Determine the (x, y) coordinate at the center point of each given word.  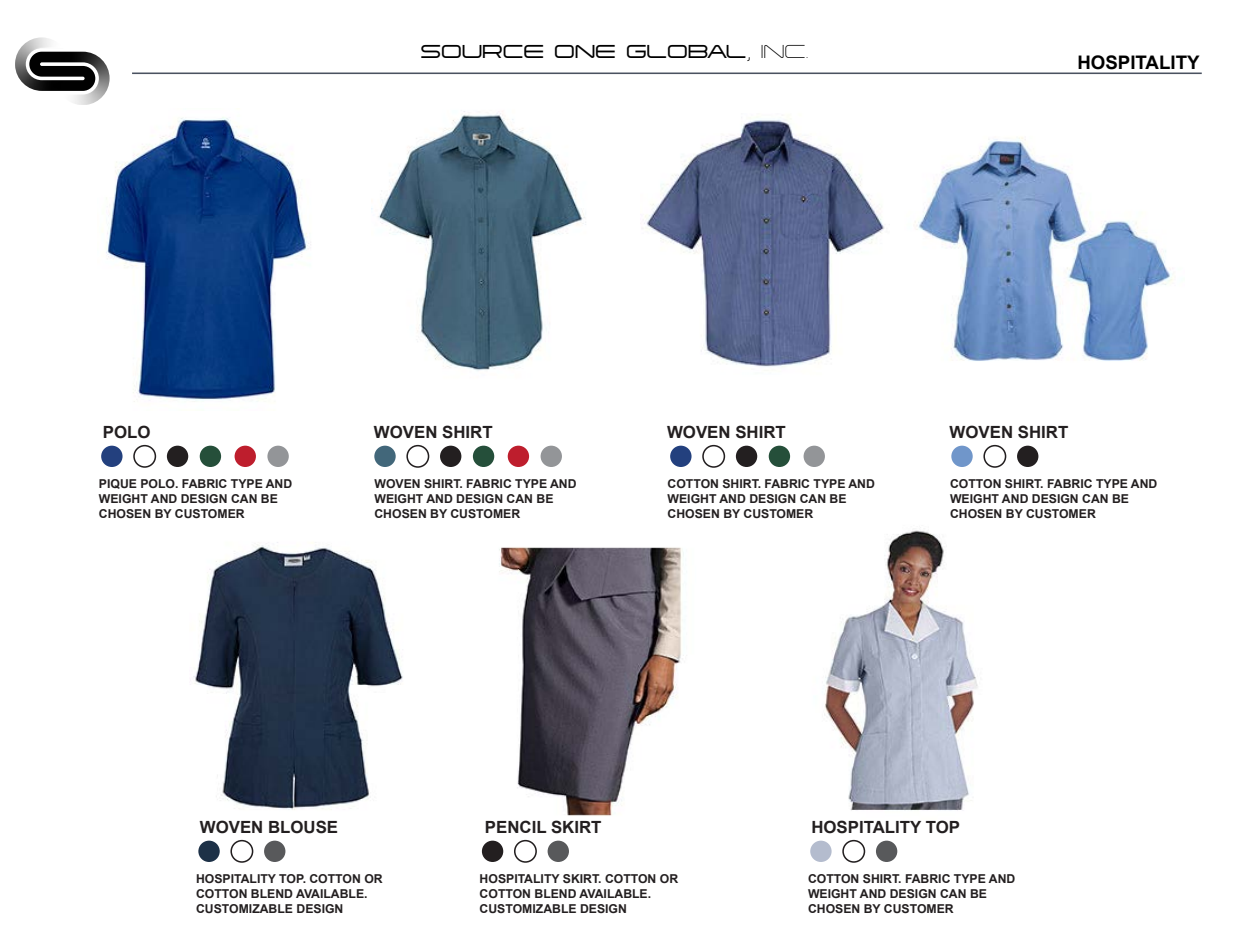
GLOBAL (686, 51)
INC (784, 51)
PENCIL (516, 826)
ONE (585, 51)
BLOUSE (303, 827)
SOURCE (482, 51)
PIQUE (118, 484)
